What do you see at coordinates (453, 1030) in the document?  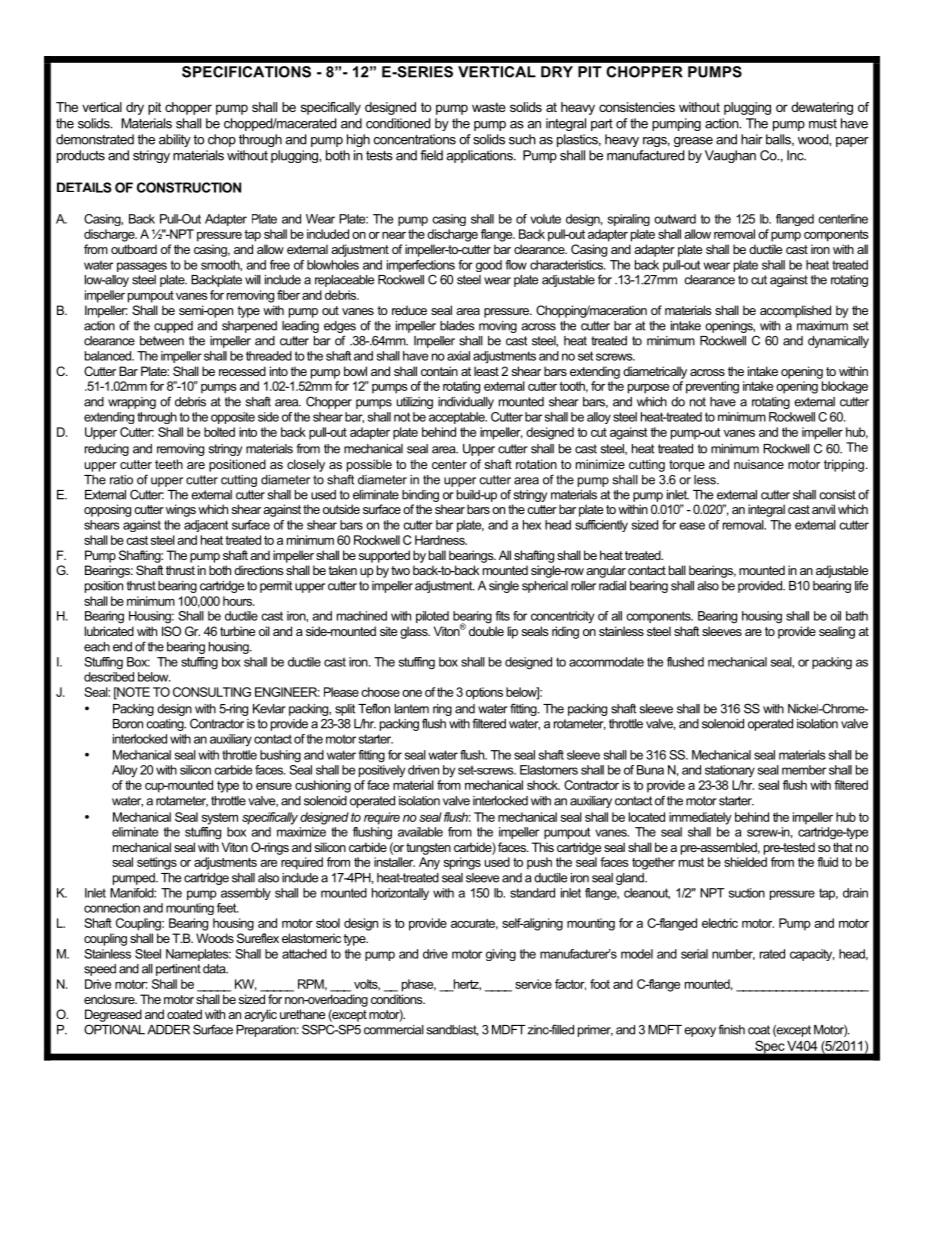 I see `sandblast` at bounding box center [453, 1030].
